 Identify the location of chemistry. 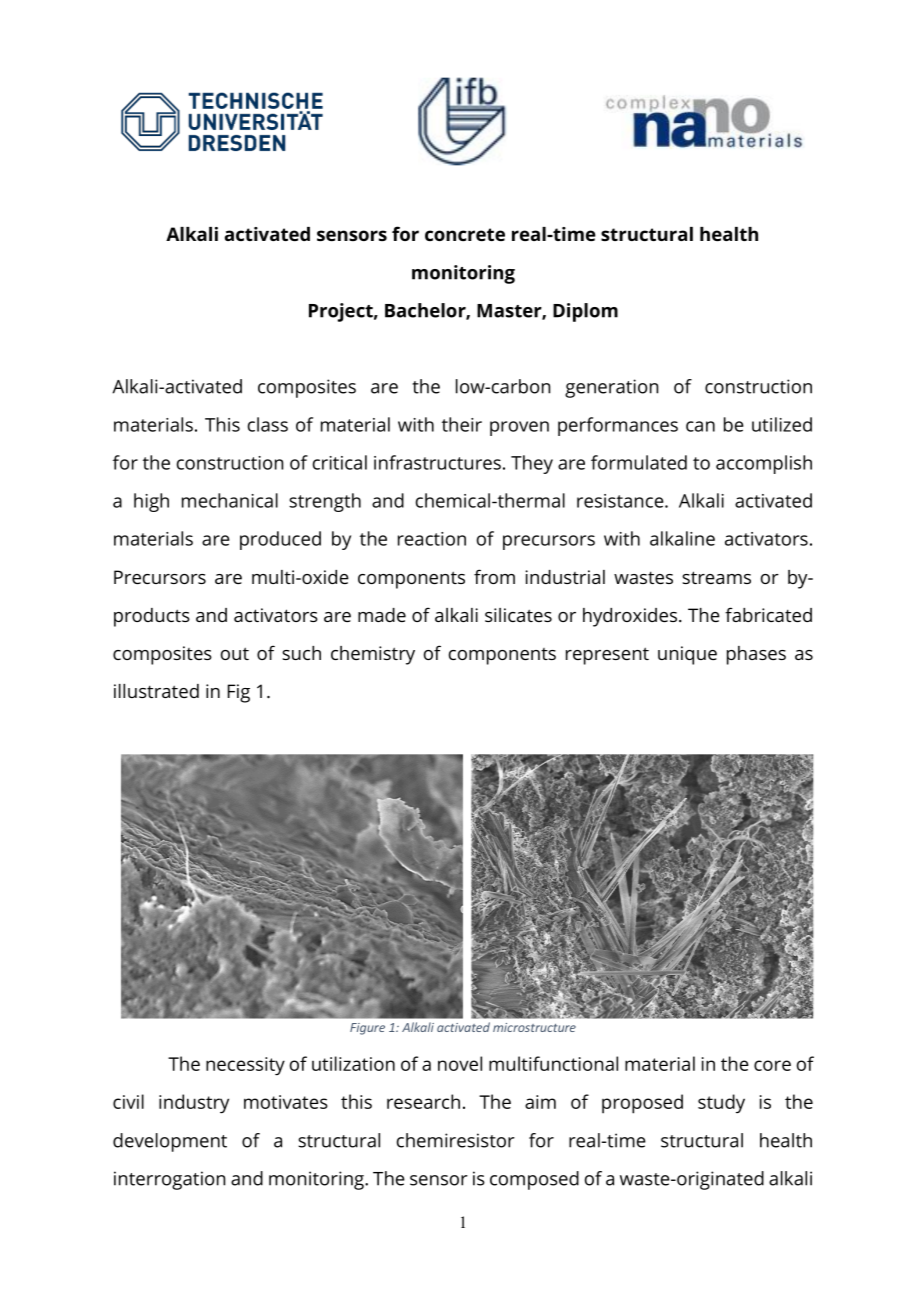
(373, 655).
